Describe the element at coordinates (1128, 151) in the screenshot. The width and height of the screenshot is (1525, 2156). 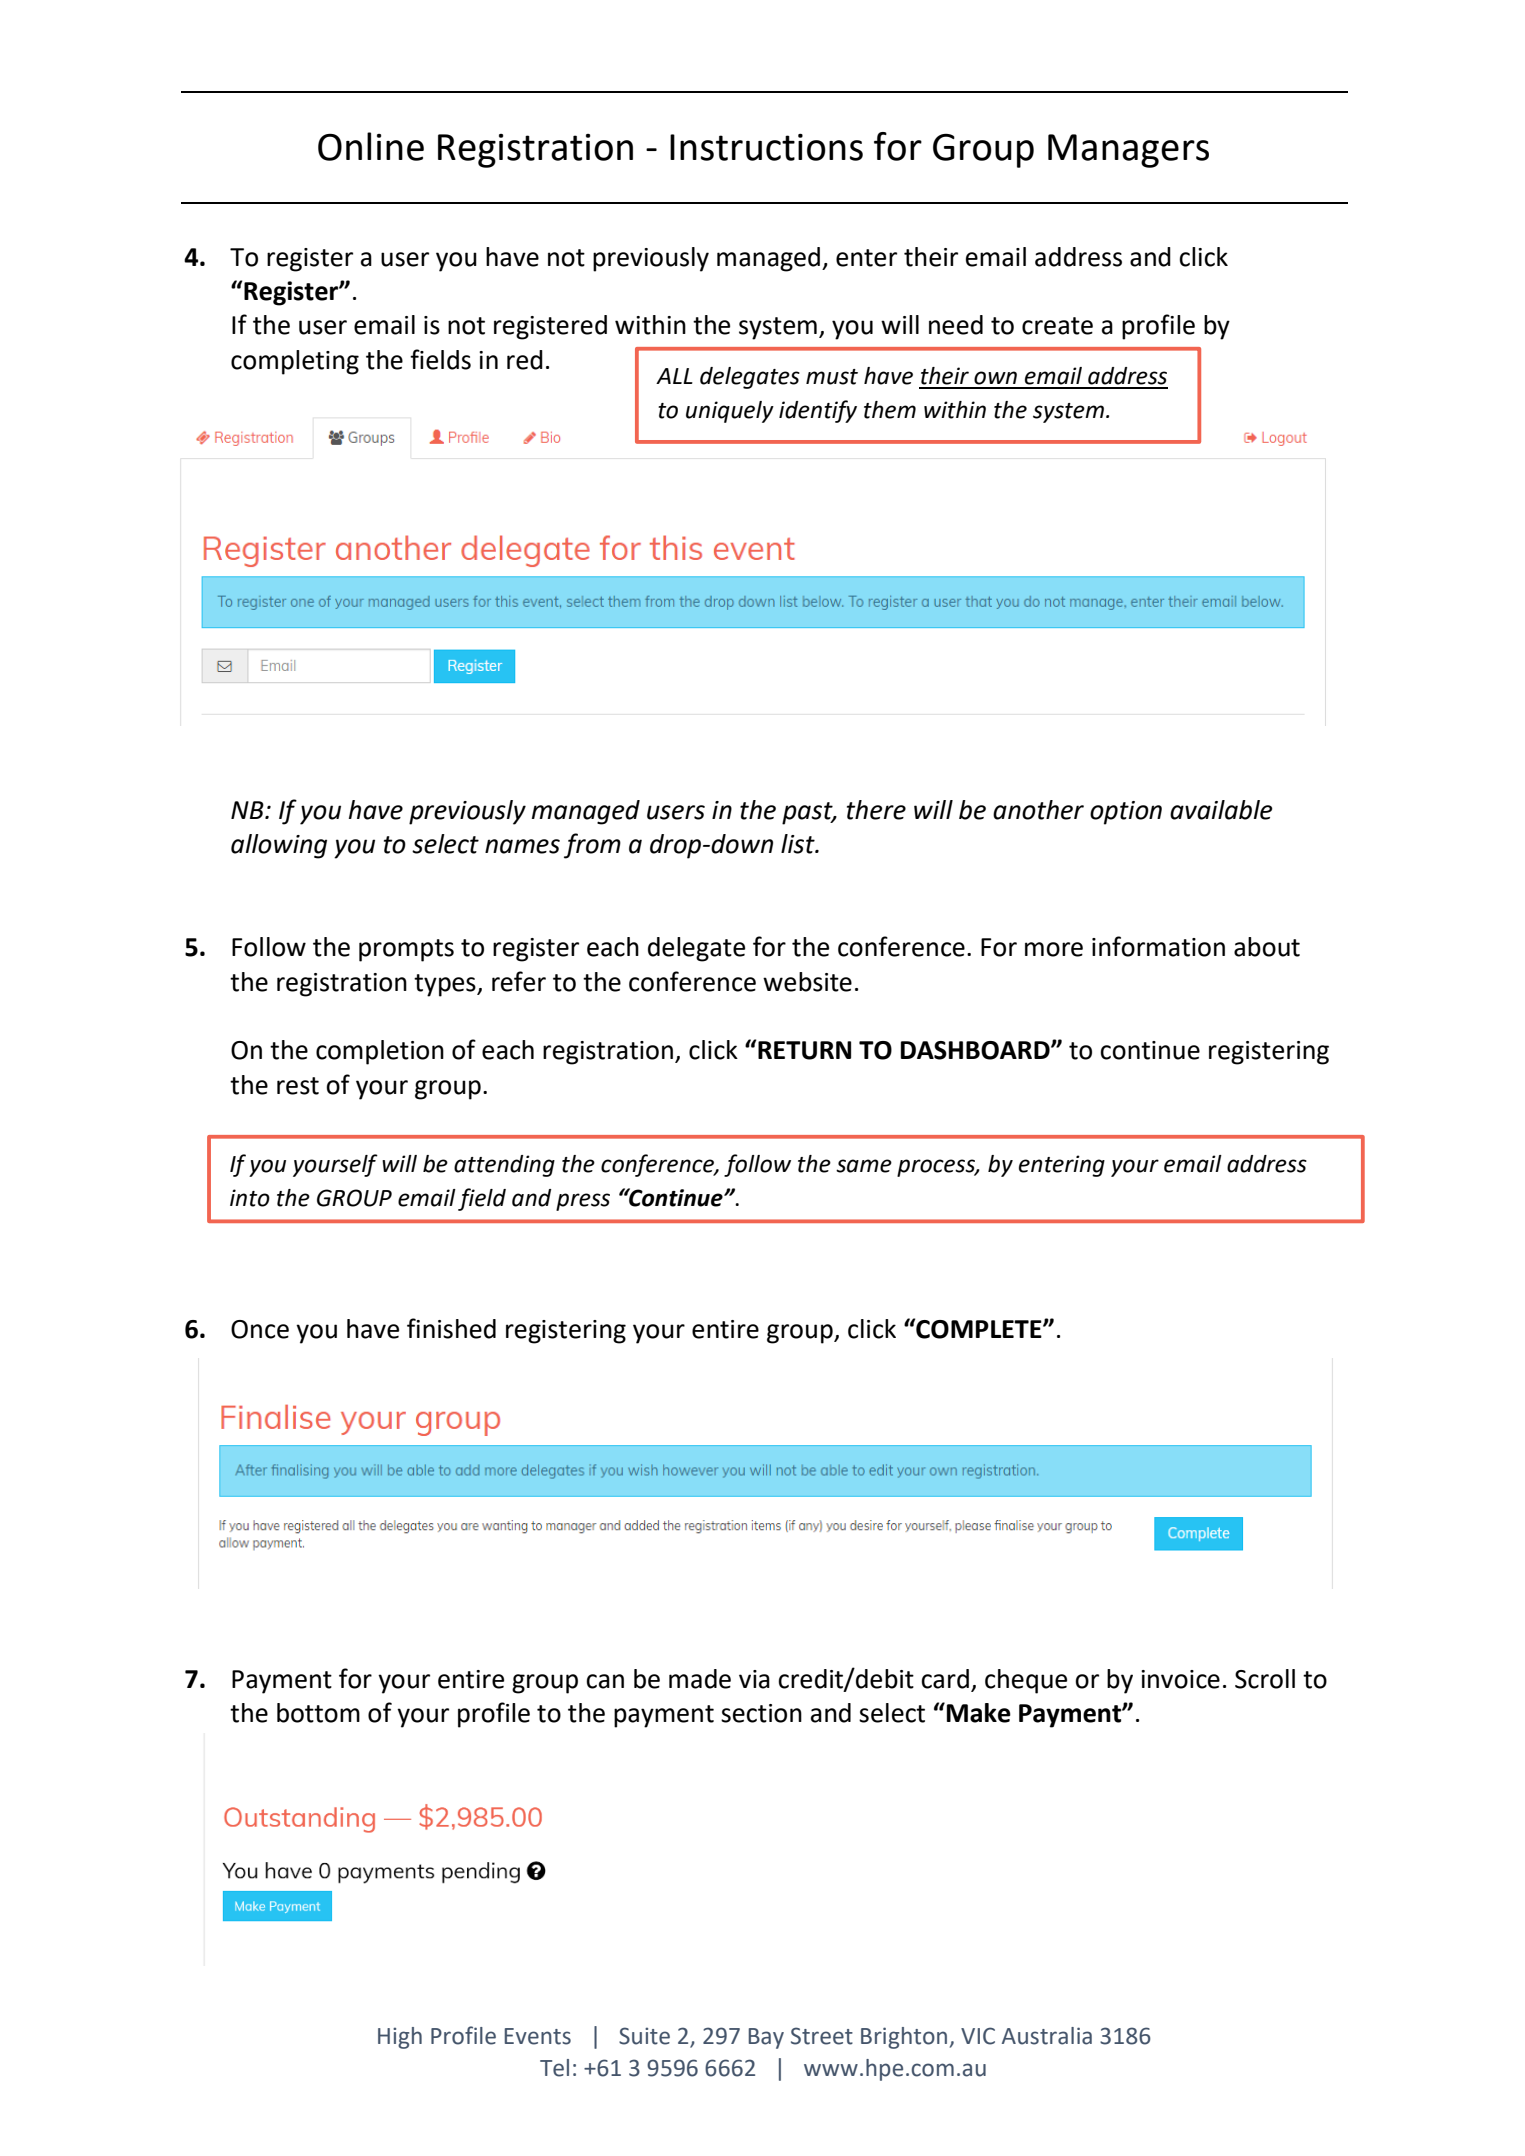
I see `Managers` at that location.
